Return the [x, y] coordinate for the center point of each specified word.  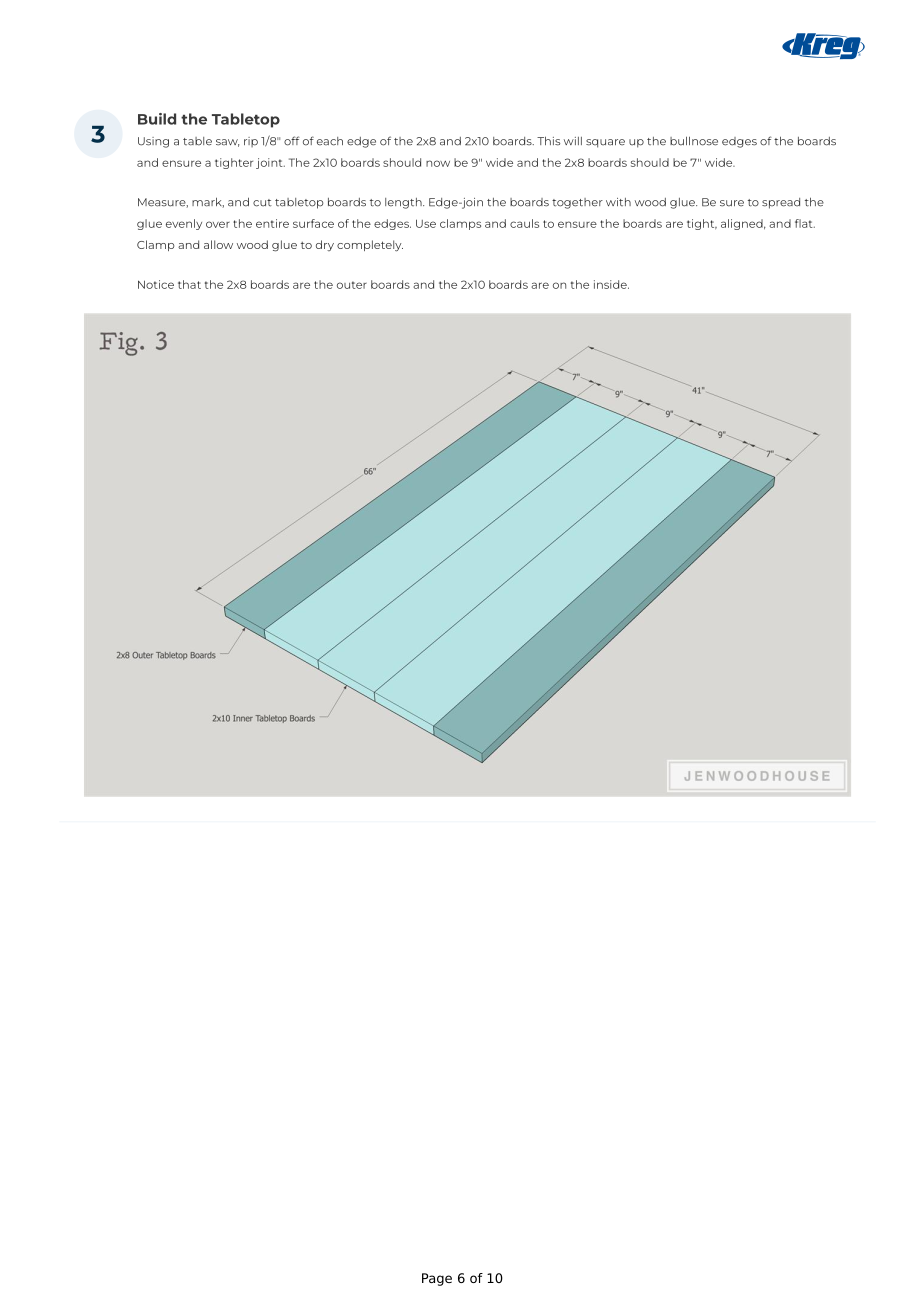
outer [352, 285]
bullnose [694, 141]
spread [781, 203]
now [438, 163]
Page [437, 1279]
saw [227, 143]
